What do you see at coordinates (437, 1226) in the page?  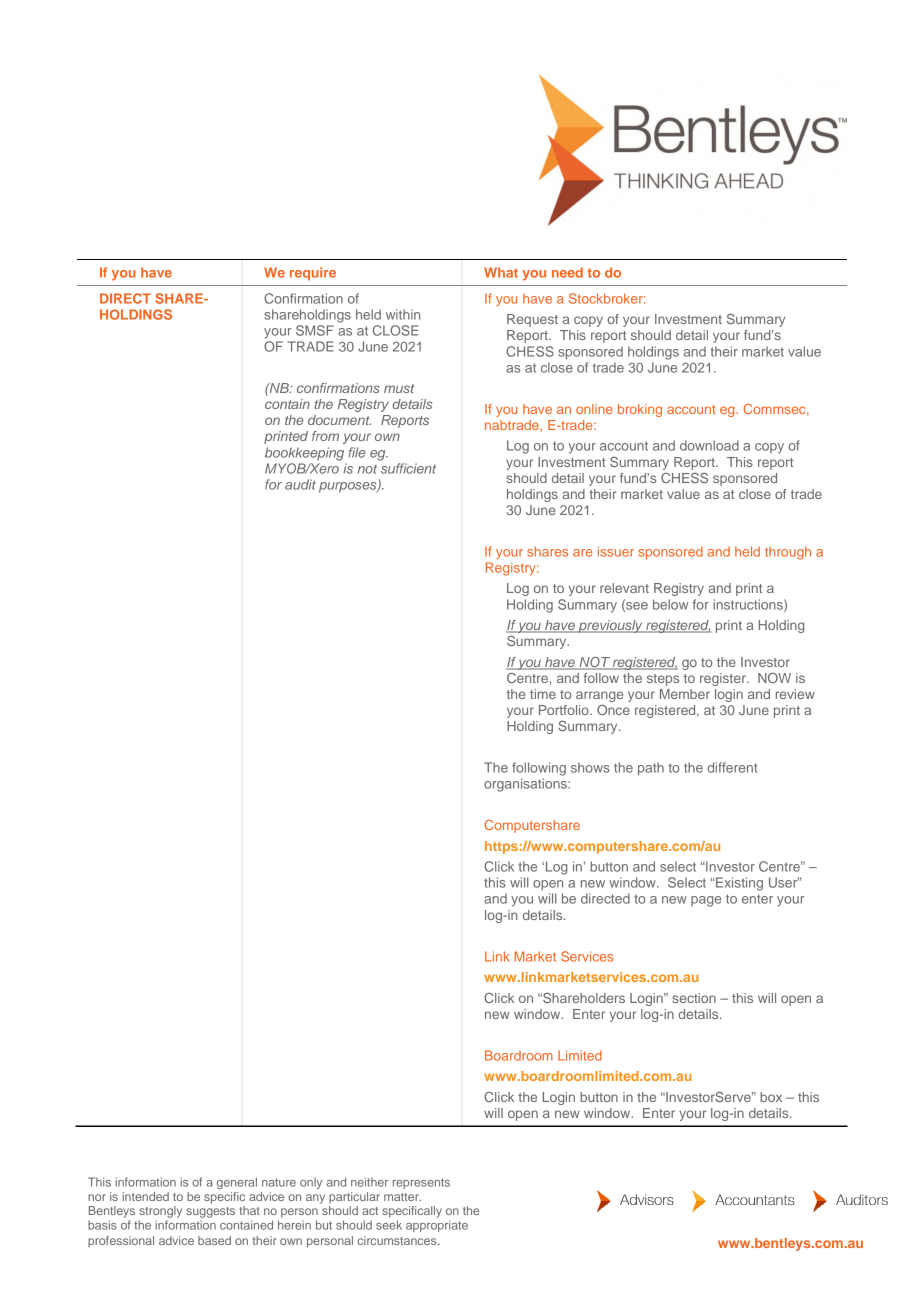 I see `appropriate` at bounding box center [437, 1226].
